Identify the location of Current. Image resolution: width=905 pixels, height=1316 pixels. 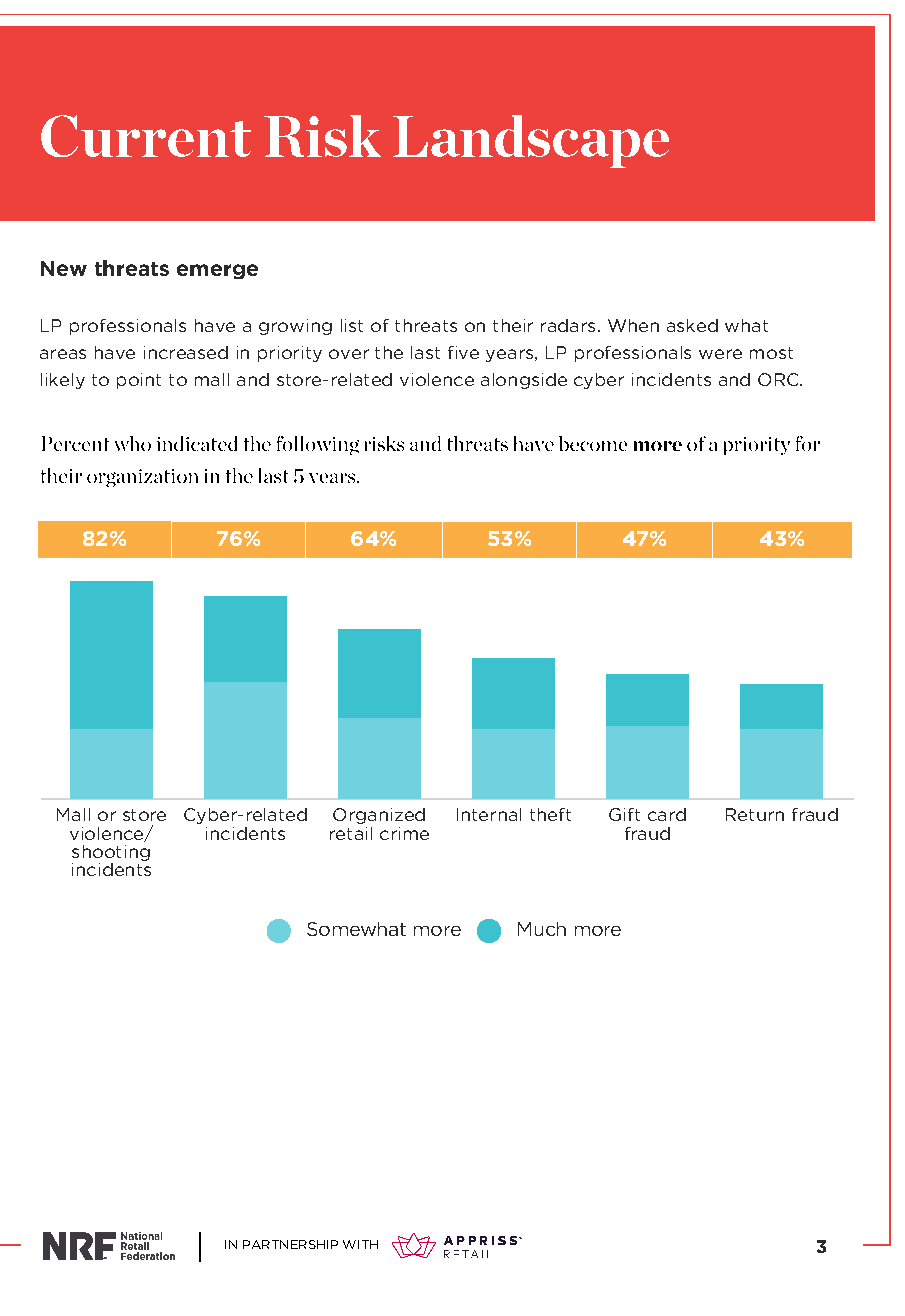
(146, 136).
